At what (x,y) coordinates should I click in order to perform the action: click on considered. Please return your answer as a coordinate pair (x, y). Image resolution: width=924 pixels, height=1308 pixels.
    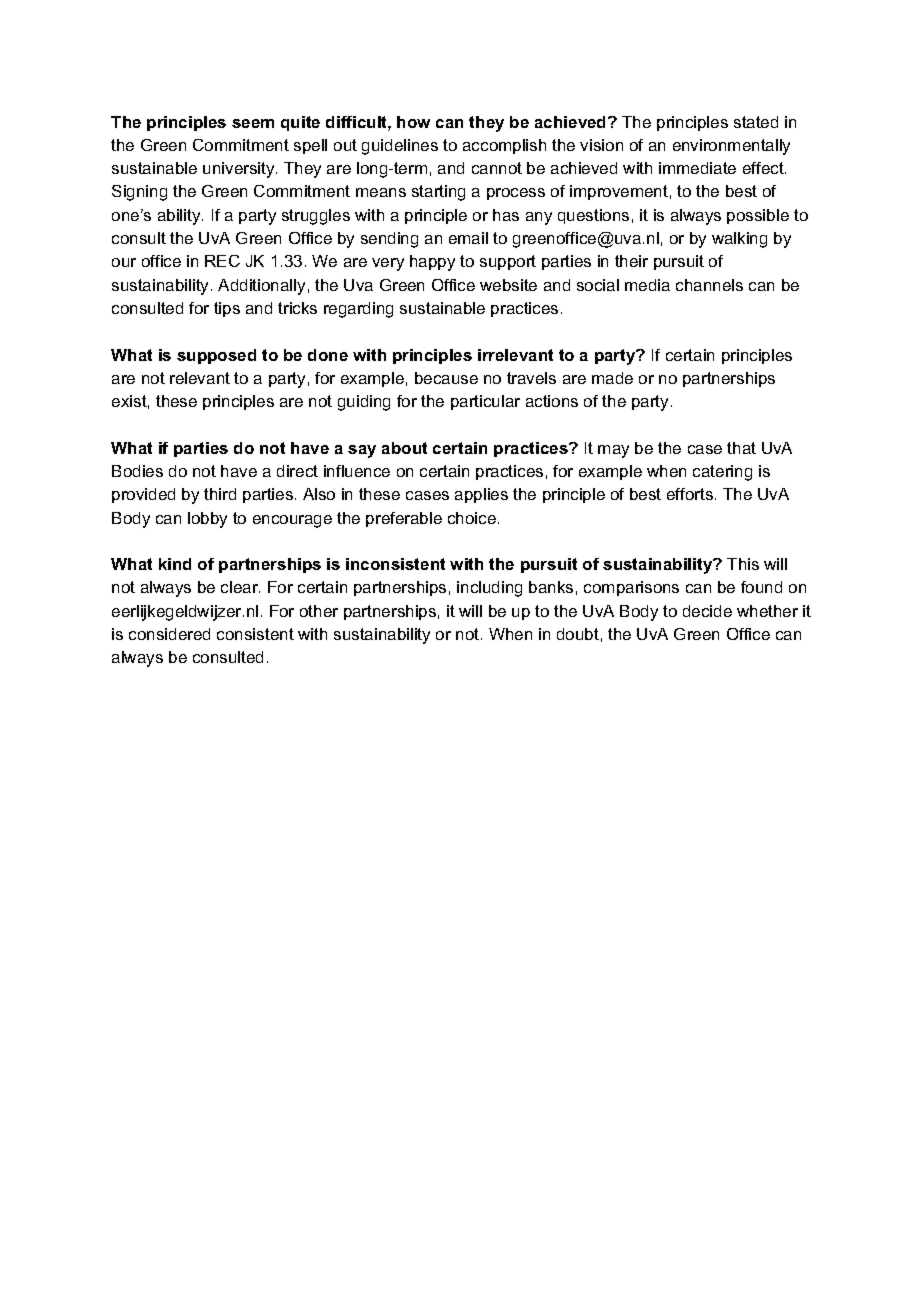
    Looking at the image, I should click on (169, 634).
